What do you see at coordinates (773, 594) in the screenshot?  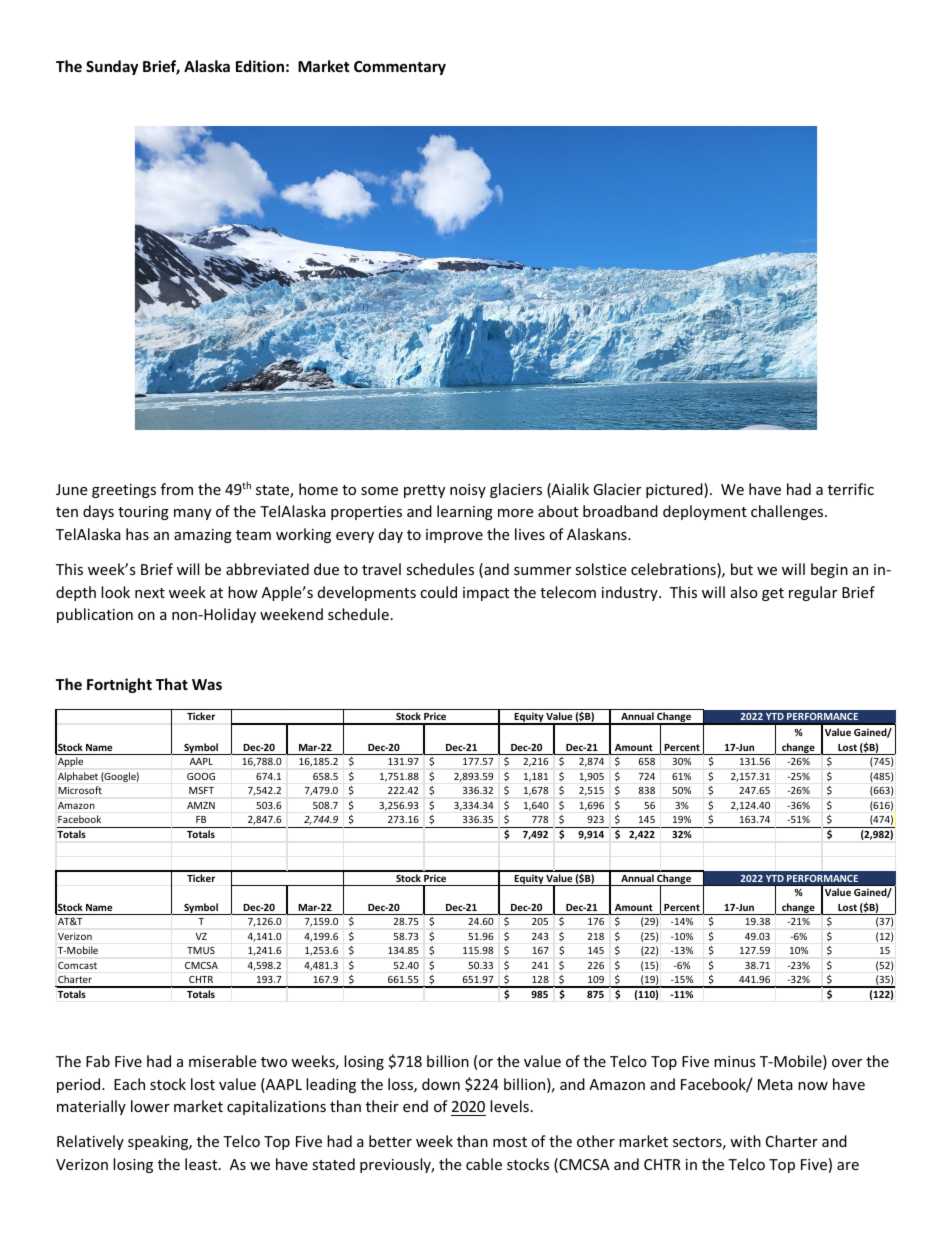 I see `get` at bounding box center [773, 594].
